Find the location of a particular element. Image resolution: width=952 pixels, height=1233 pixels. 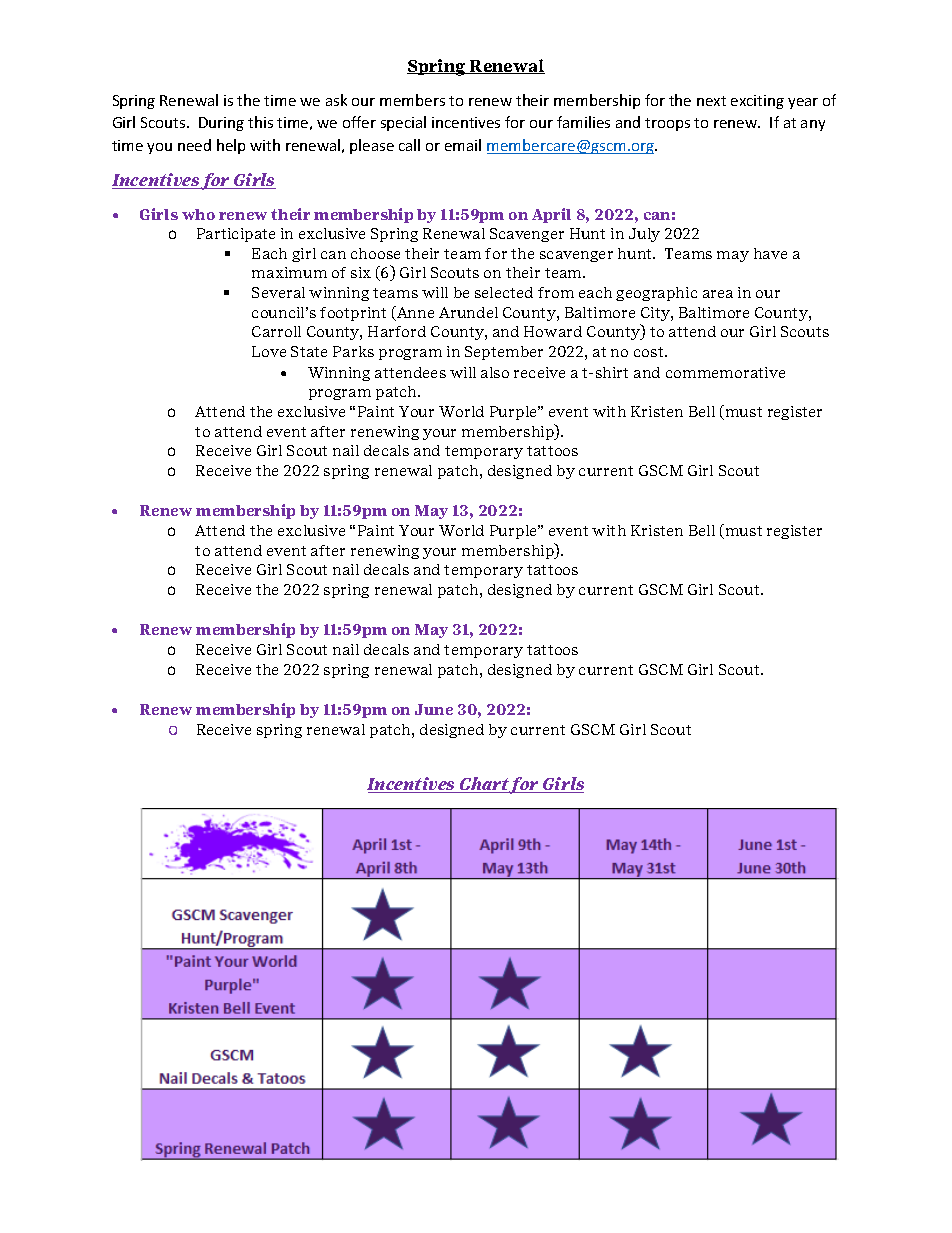

commemorative is located at coordinates (725, 372).
